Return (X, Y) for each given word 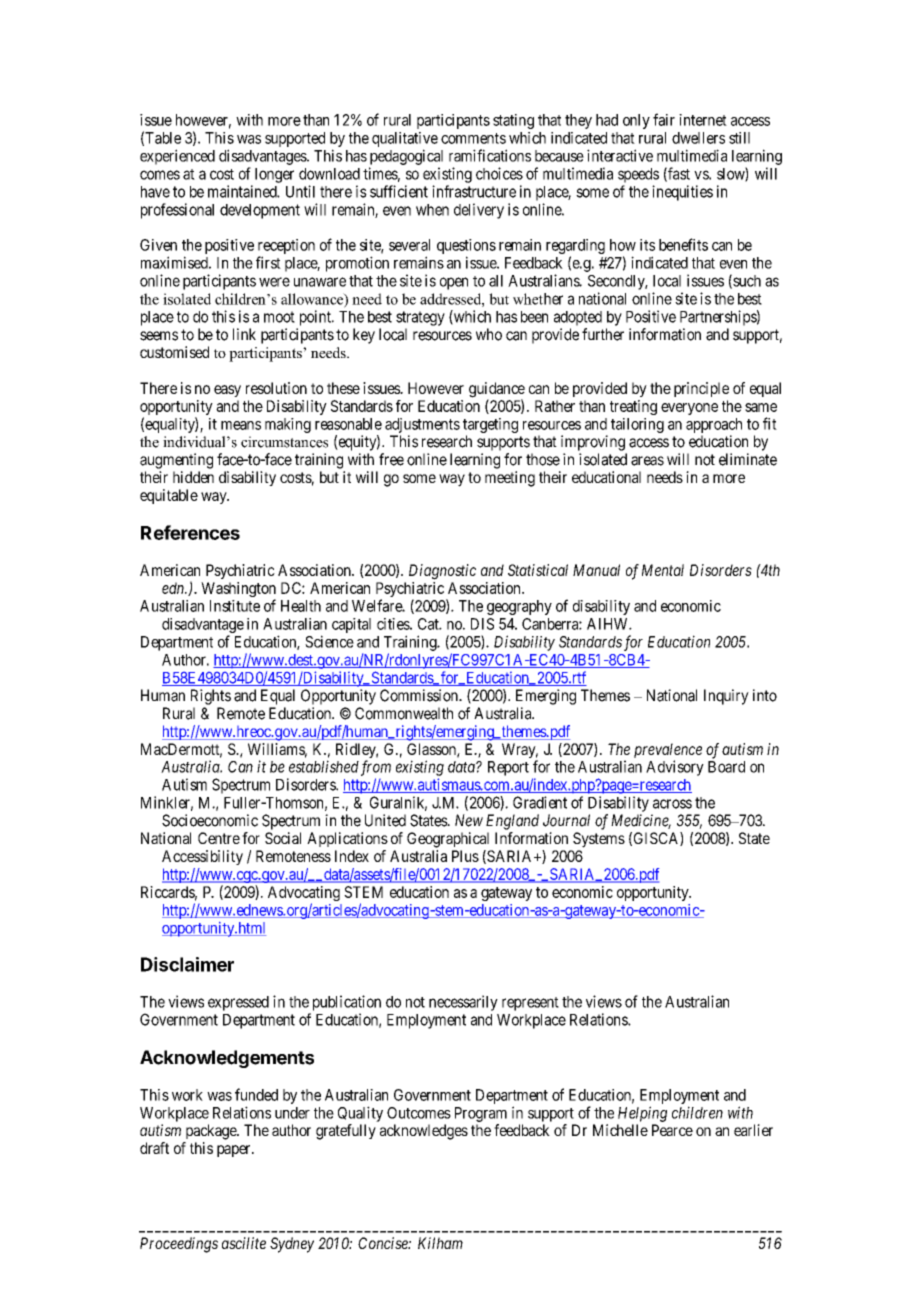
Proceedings (179, 1245)
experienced (177, 157)
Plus (465, 856)
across (672, 804)
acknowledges (424, 1132)
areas (647, 461)
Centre (219, 838)
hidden (193, 477)
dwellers (698, 138)
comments (473, 138)
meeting (510, 479)
